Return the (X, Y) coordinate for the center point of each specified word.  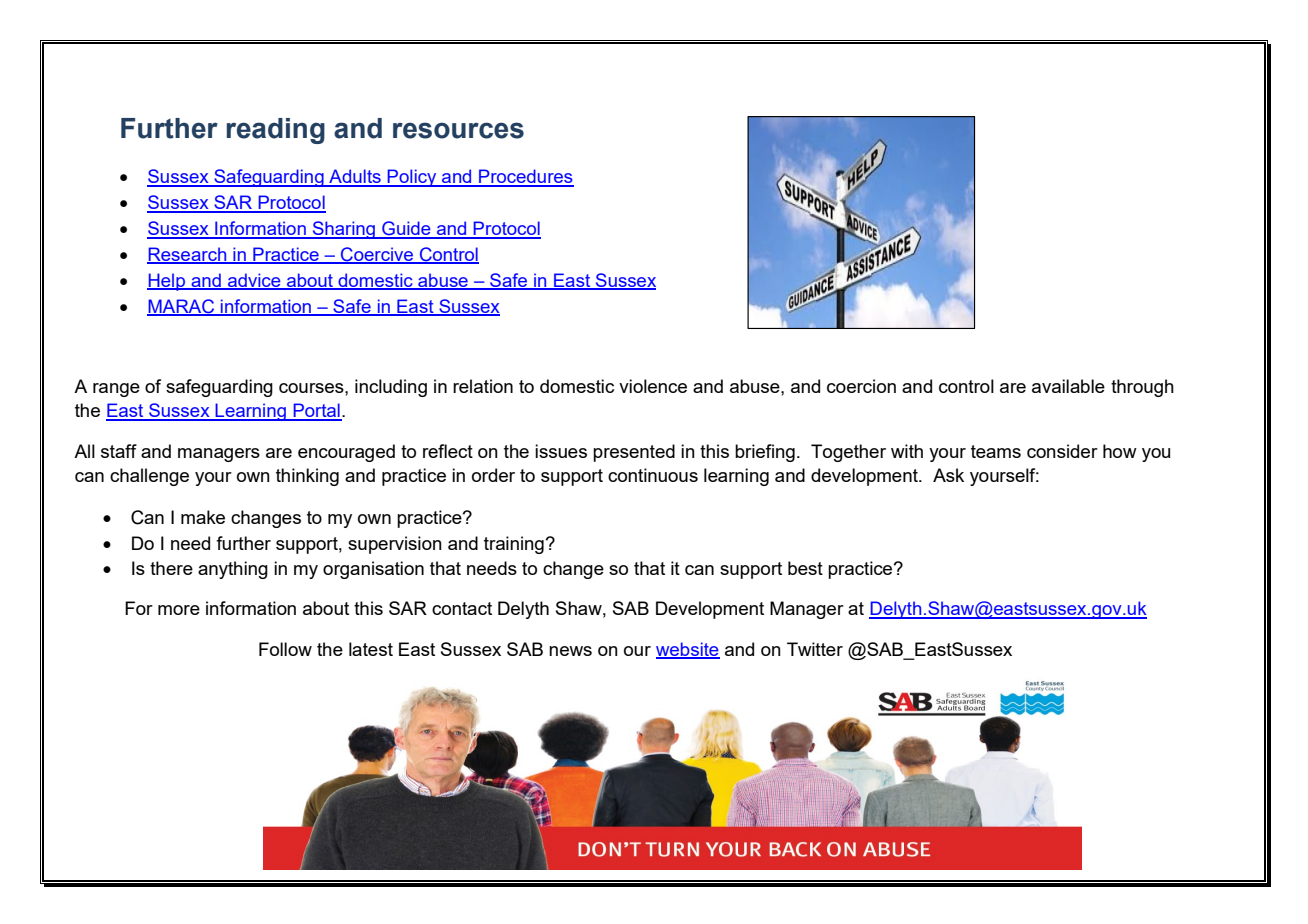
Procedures (525, 177)
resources (458, 130)
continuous (653, 475)
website (688, 650)
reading (275, 131)
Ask (948, 475)
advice (254, 281)
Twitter (815, 649)
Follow (285, 649)
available (1068, 386)
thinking (307, 477)
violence (653, 386)
